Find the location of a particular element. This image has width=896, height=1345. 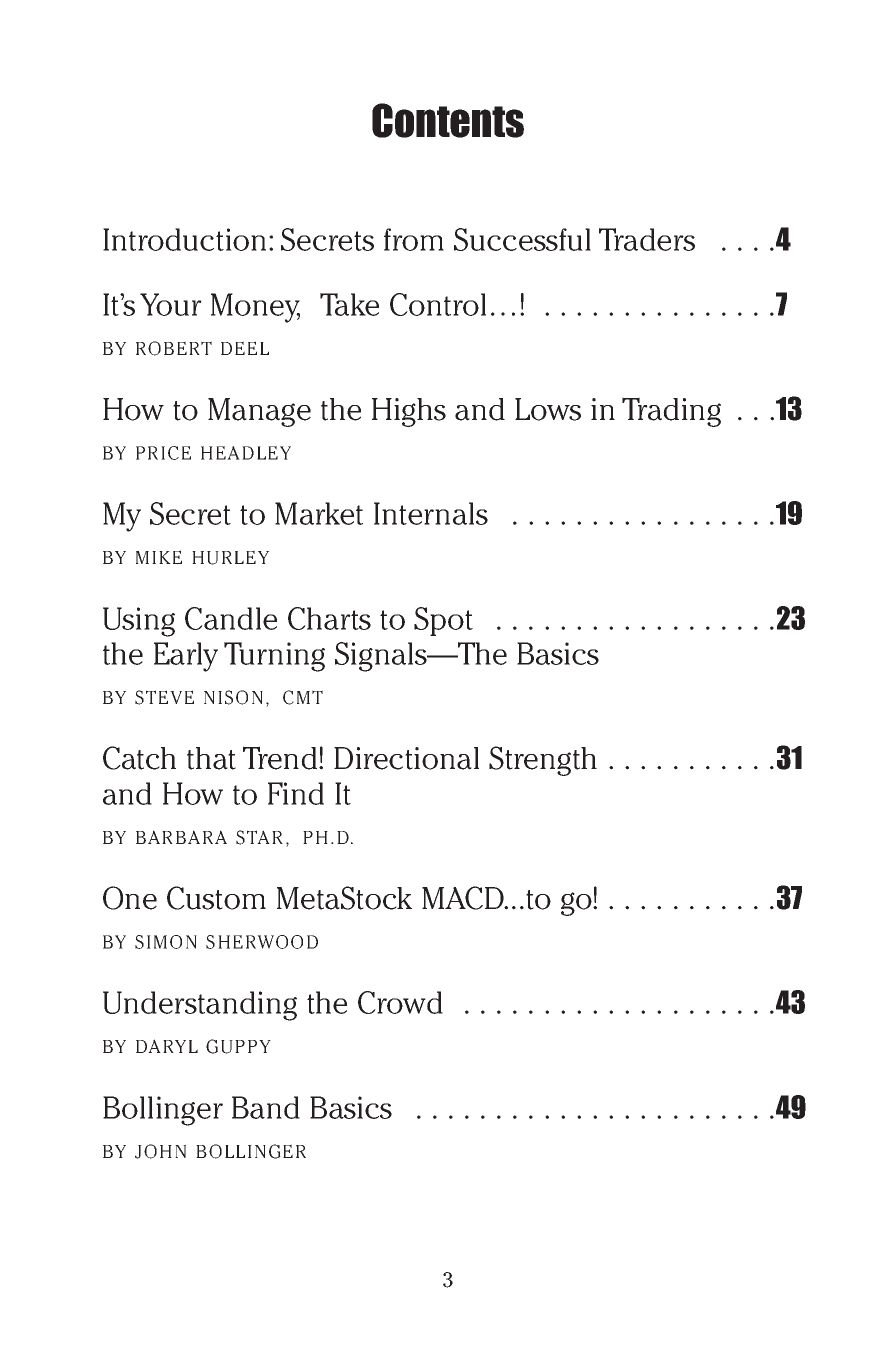

Strength is located at coordinates (543, 761).
